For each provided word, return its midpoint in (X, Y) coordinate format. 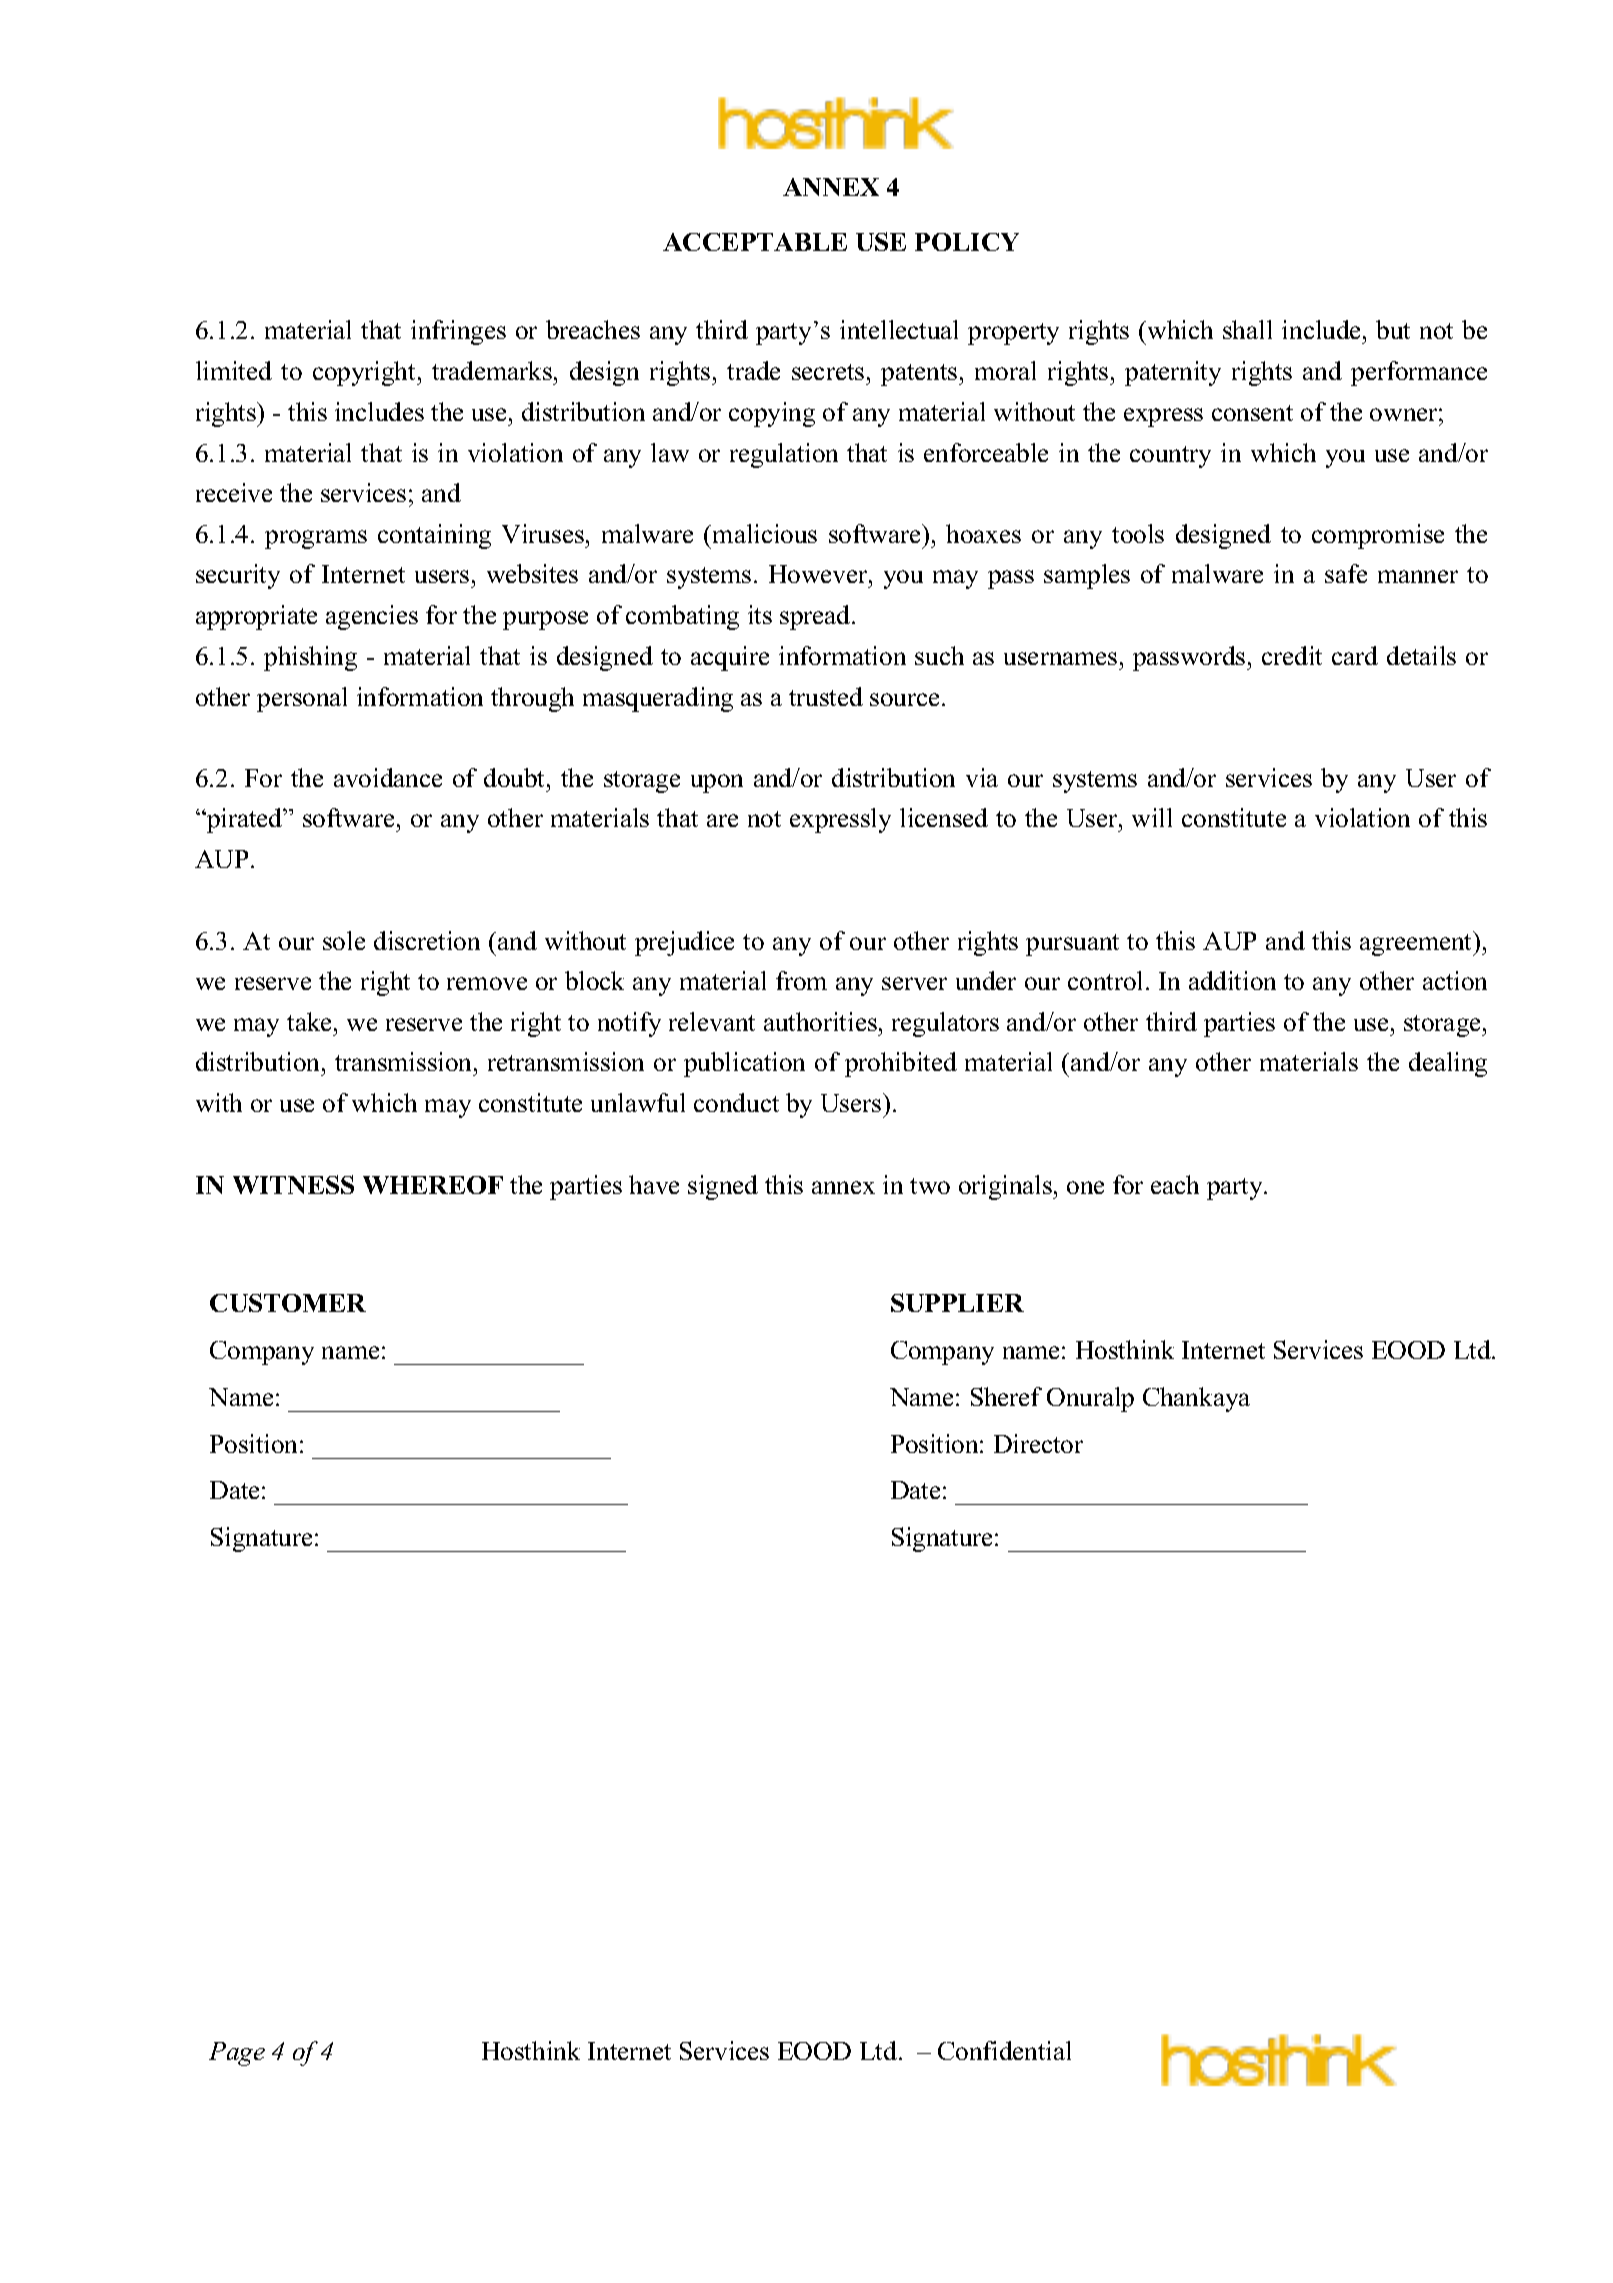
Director (1038, 1443)
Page (237, 2054)
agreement (1417, 943)
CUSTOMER (288, 1302)
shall (1247, 329)
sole (344, 940)
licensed (944, 817)
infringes (458, 332)
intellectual (899, 329)
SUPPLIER (957, 1302)
